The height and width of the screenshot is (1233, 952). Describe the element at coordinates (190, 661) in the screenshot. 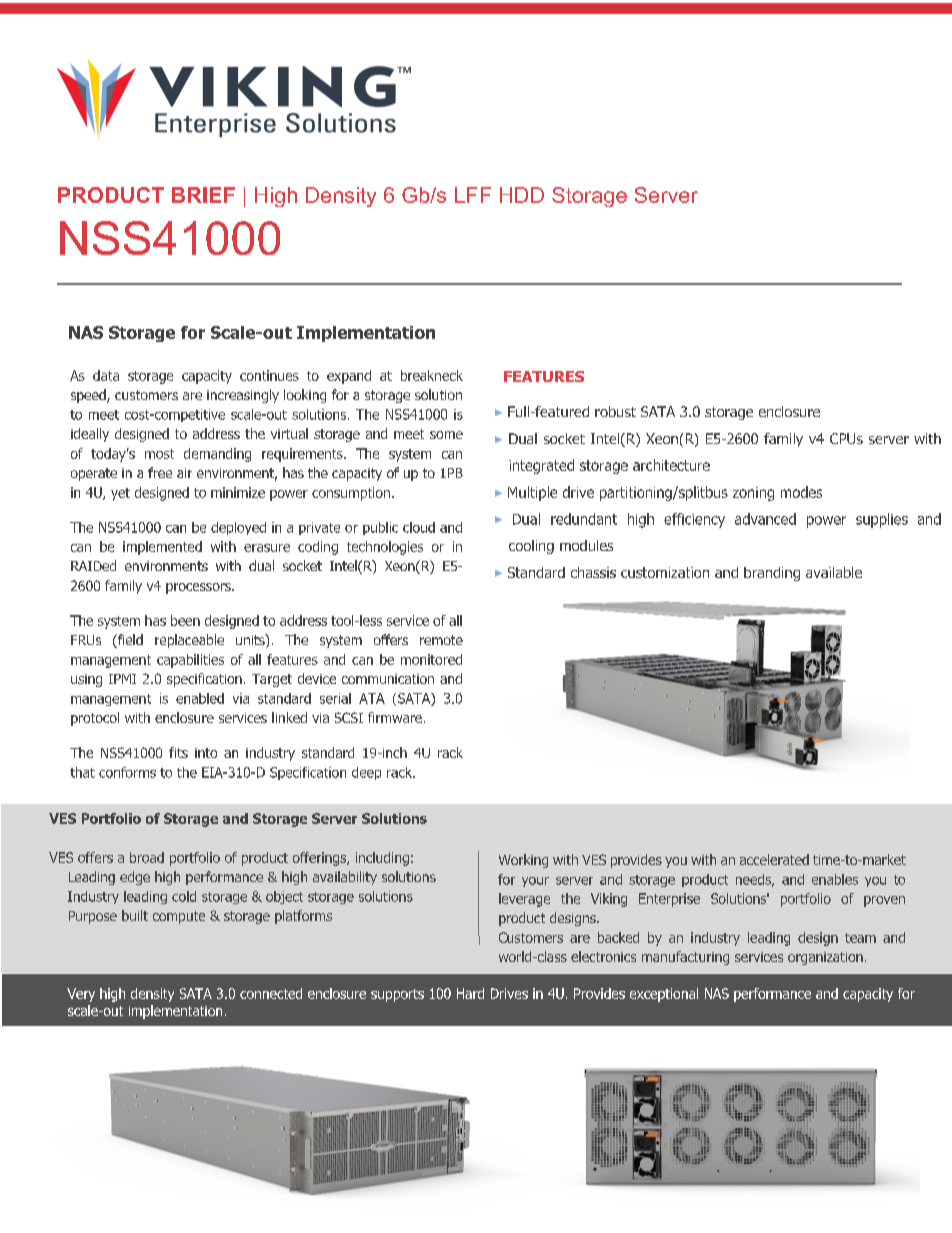

I see `capabilities` at that location.
